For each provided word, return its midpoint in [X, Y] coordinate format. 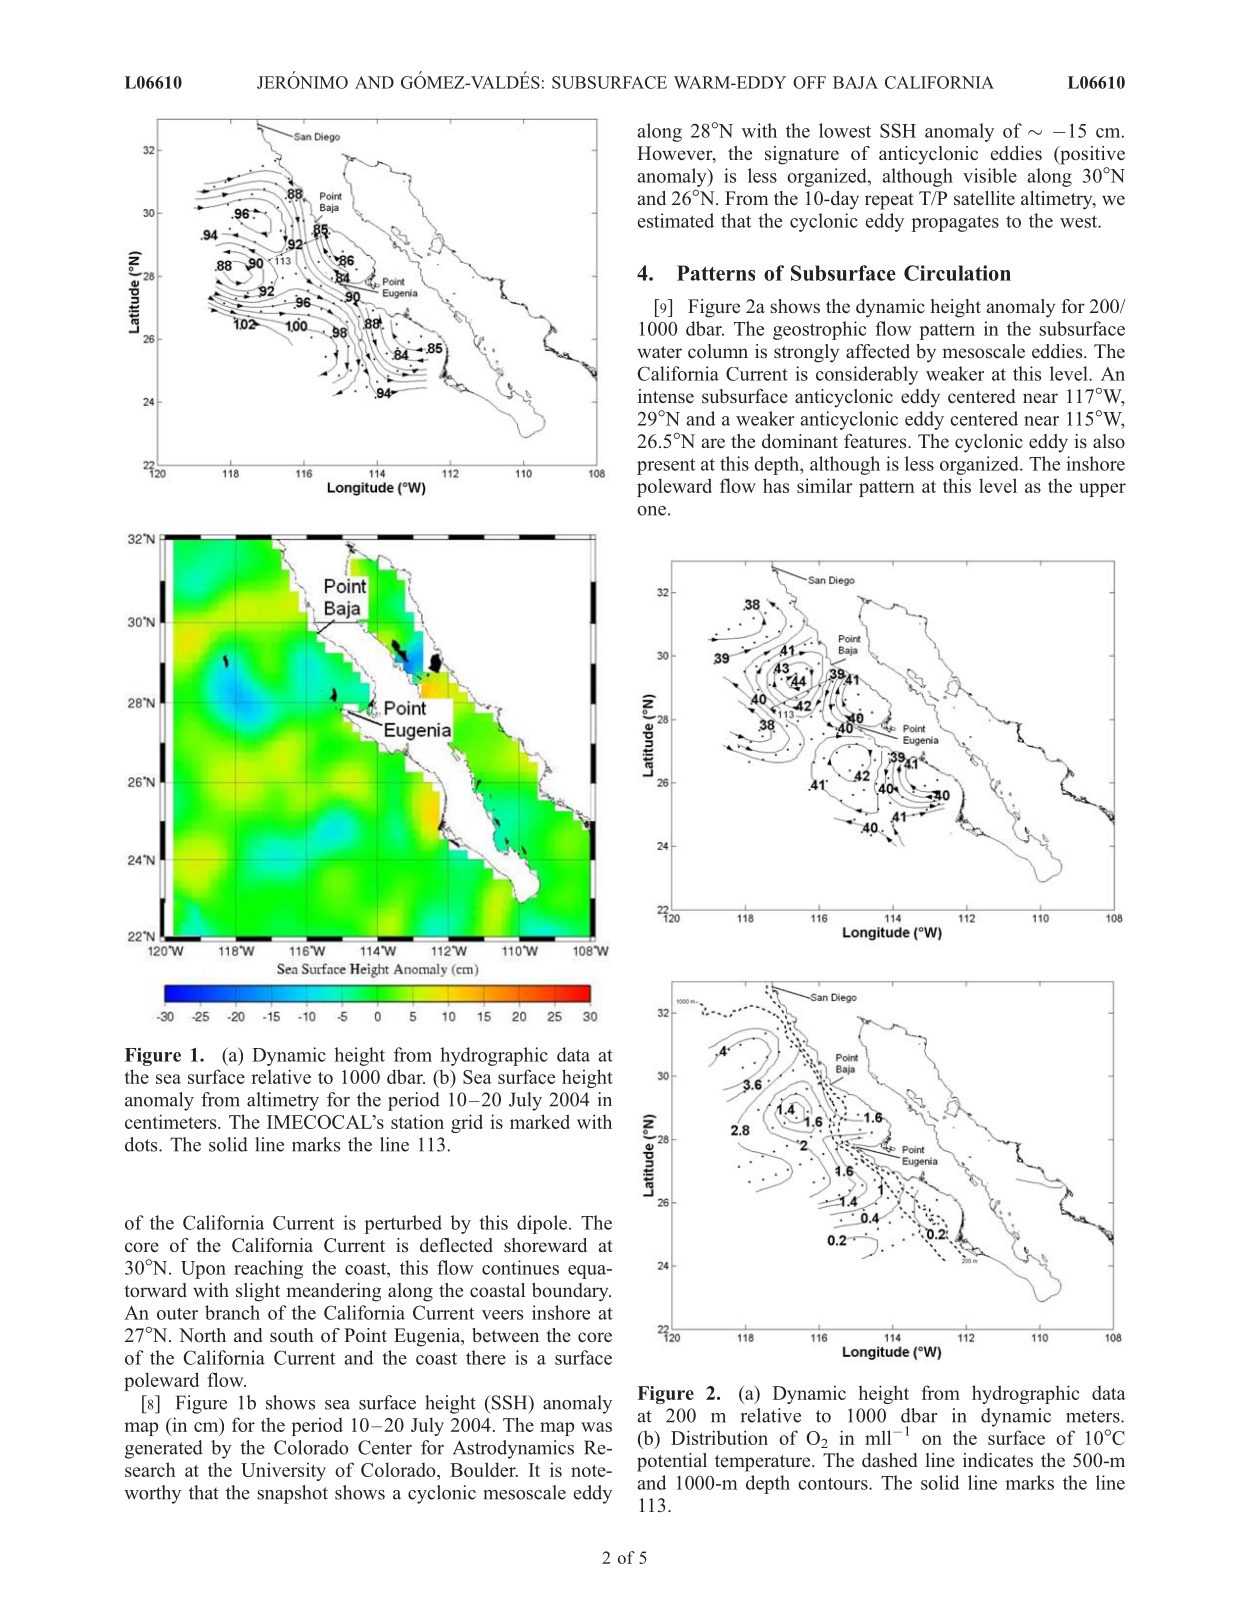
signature [802, 155]
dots [142, 1144]
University [283, 1471]
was [596, 1427]
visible [990, 175]
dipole [542, 1224]
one [651, 511]
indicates [998, 1460]
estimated [676, 220]
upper [1102, 490]
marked [540, 1121]
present [666, 466]
